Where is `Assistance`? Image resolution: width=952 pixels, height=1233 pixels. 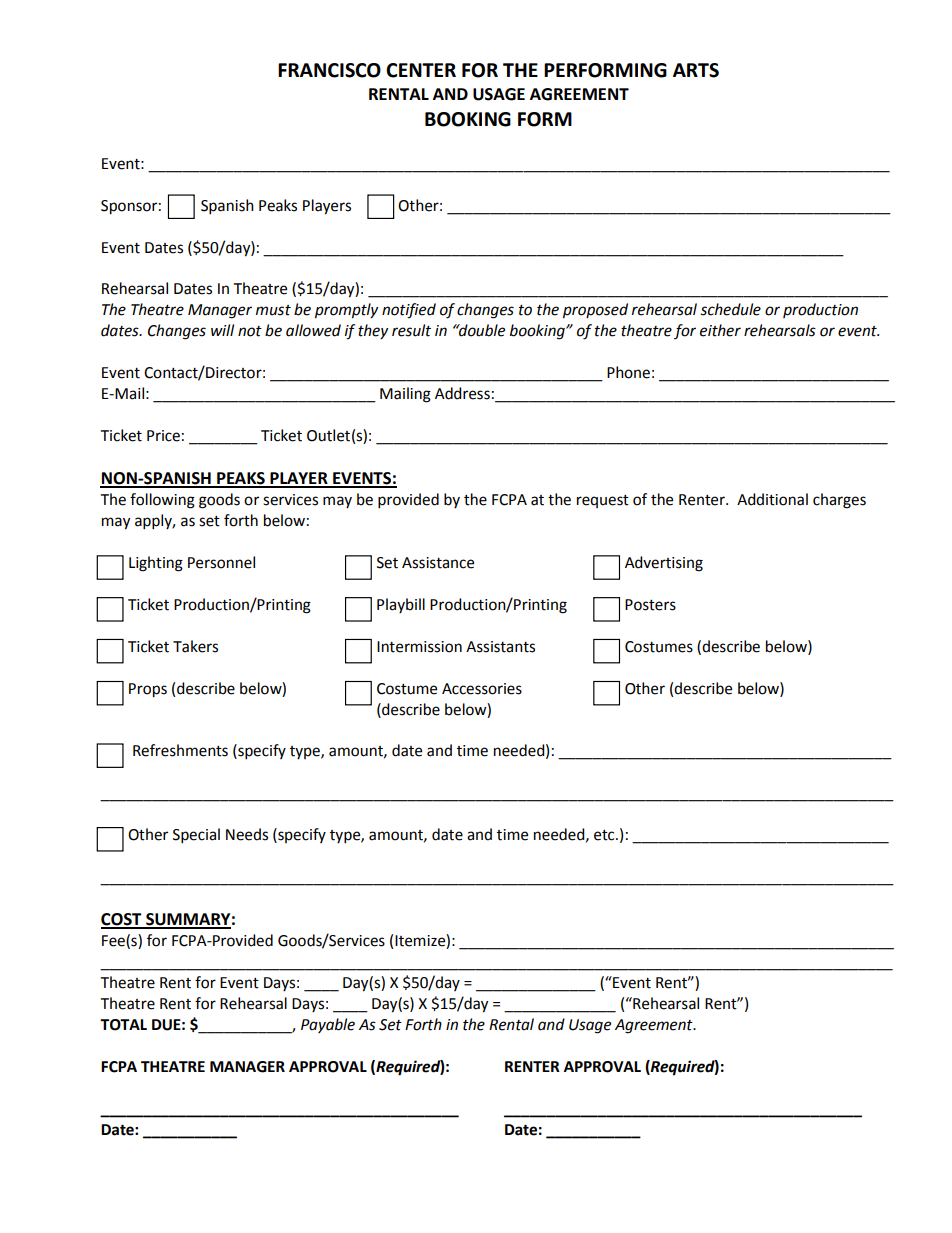
Assistance is located at coordinates (438, 563).
